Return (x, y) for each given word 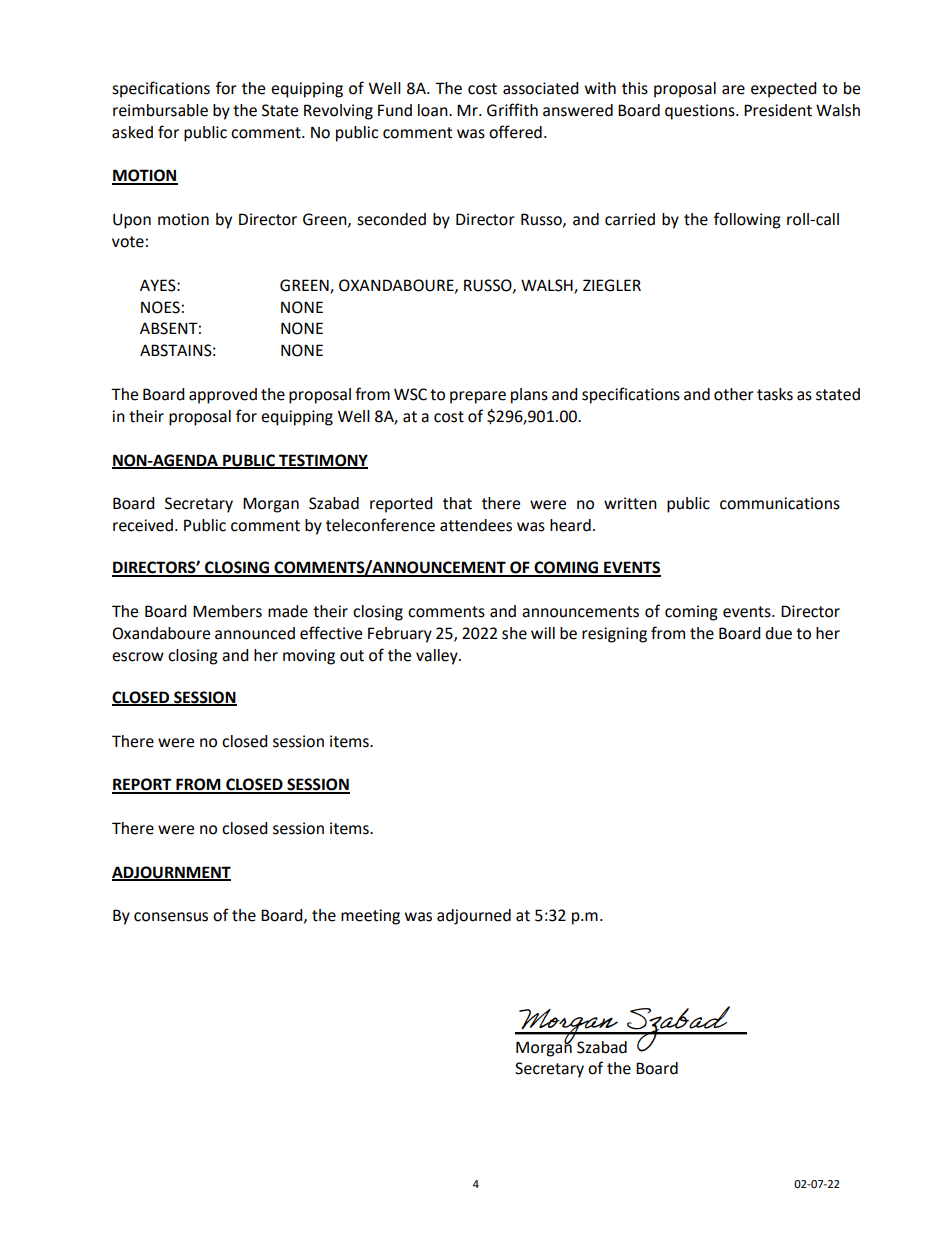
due (778, 633)
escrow (138, 657)
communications (780, 503)
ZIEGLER (612, 285)
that (457, 503)
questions (701, 112)
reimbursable (160, 110)
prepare (478, 397)
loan (434, 110)
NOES (160, 307)
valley (438, 657)
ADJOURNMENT (171, 873)
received (143, 525)
